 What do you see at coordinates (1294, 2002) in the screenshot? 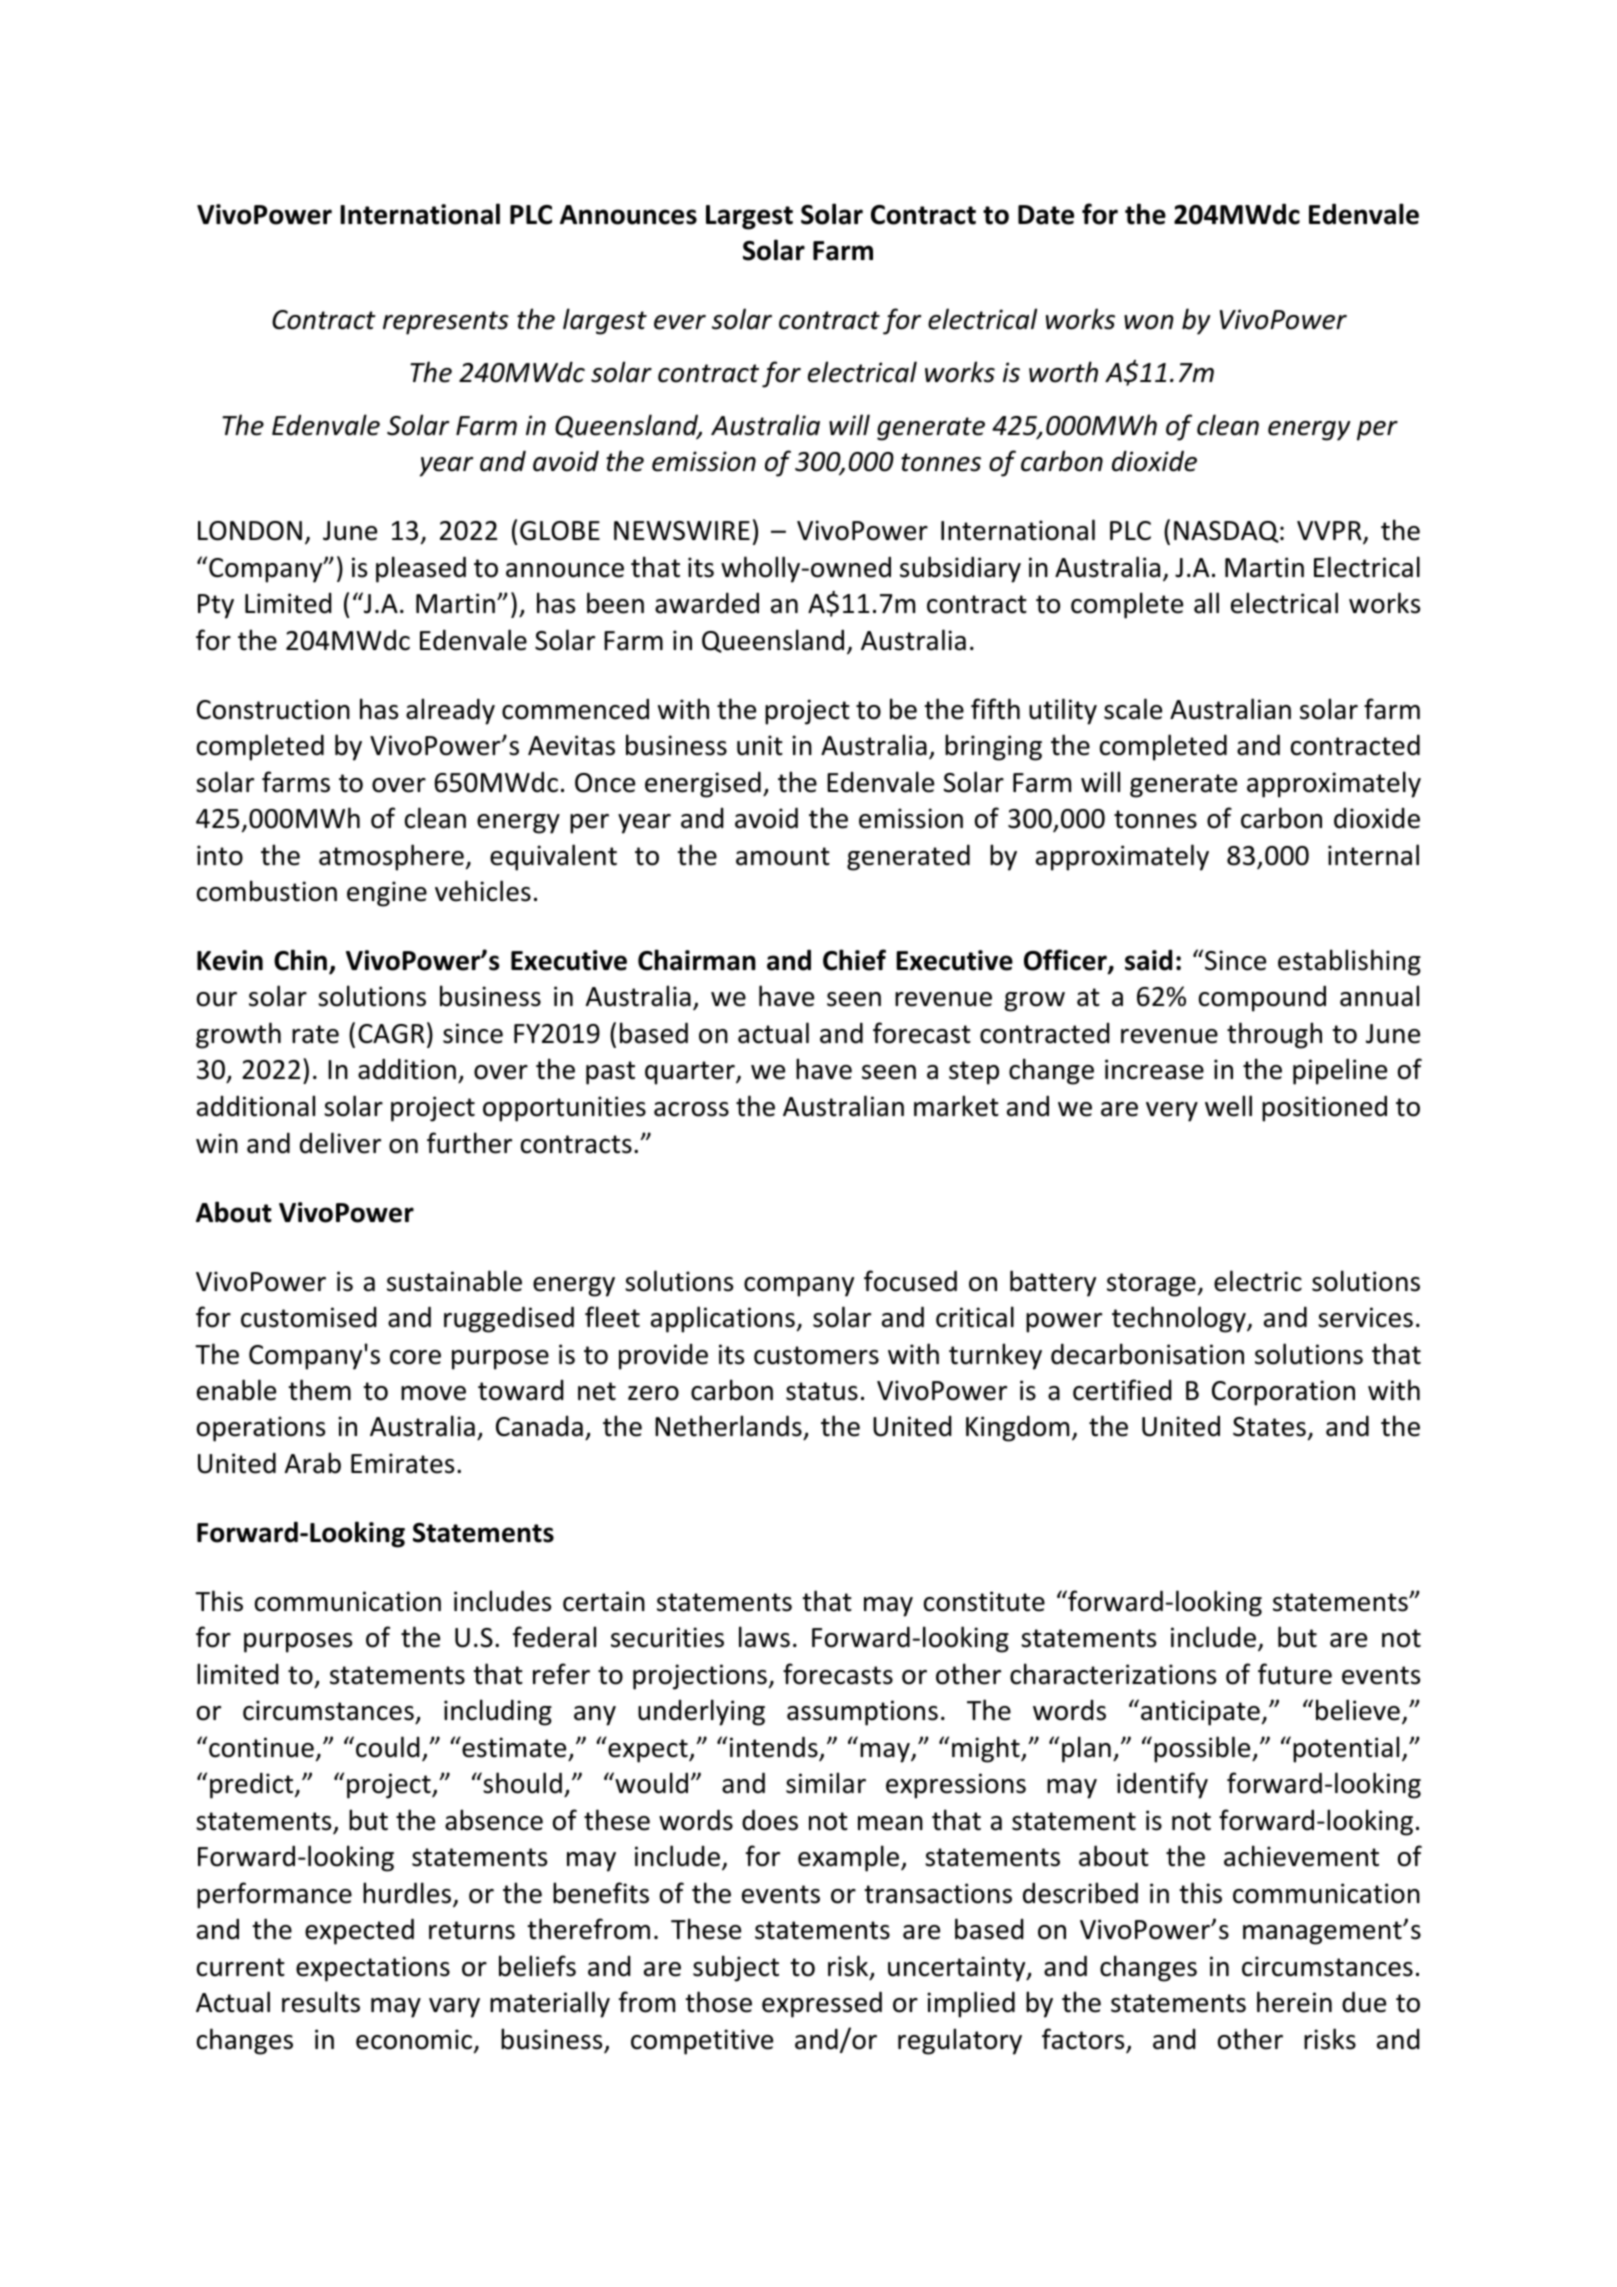
I see `herein` at bounding box center [1294, 2002].
